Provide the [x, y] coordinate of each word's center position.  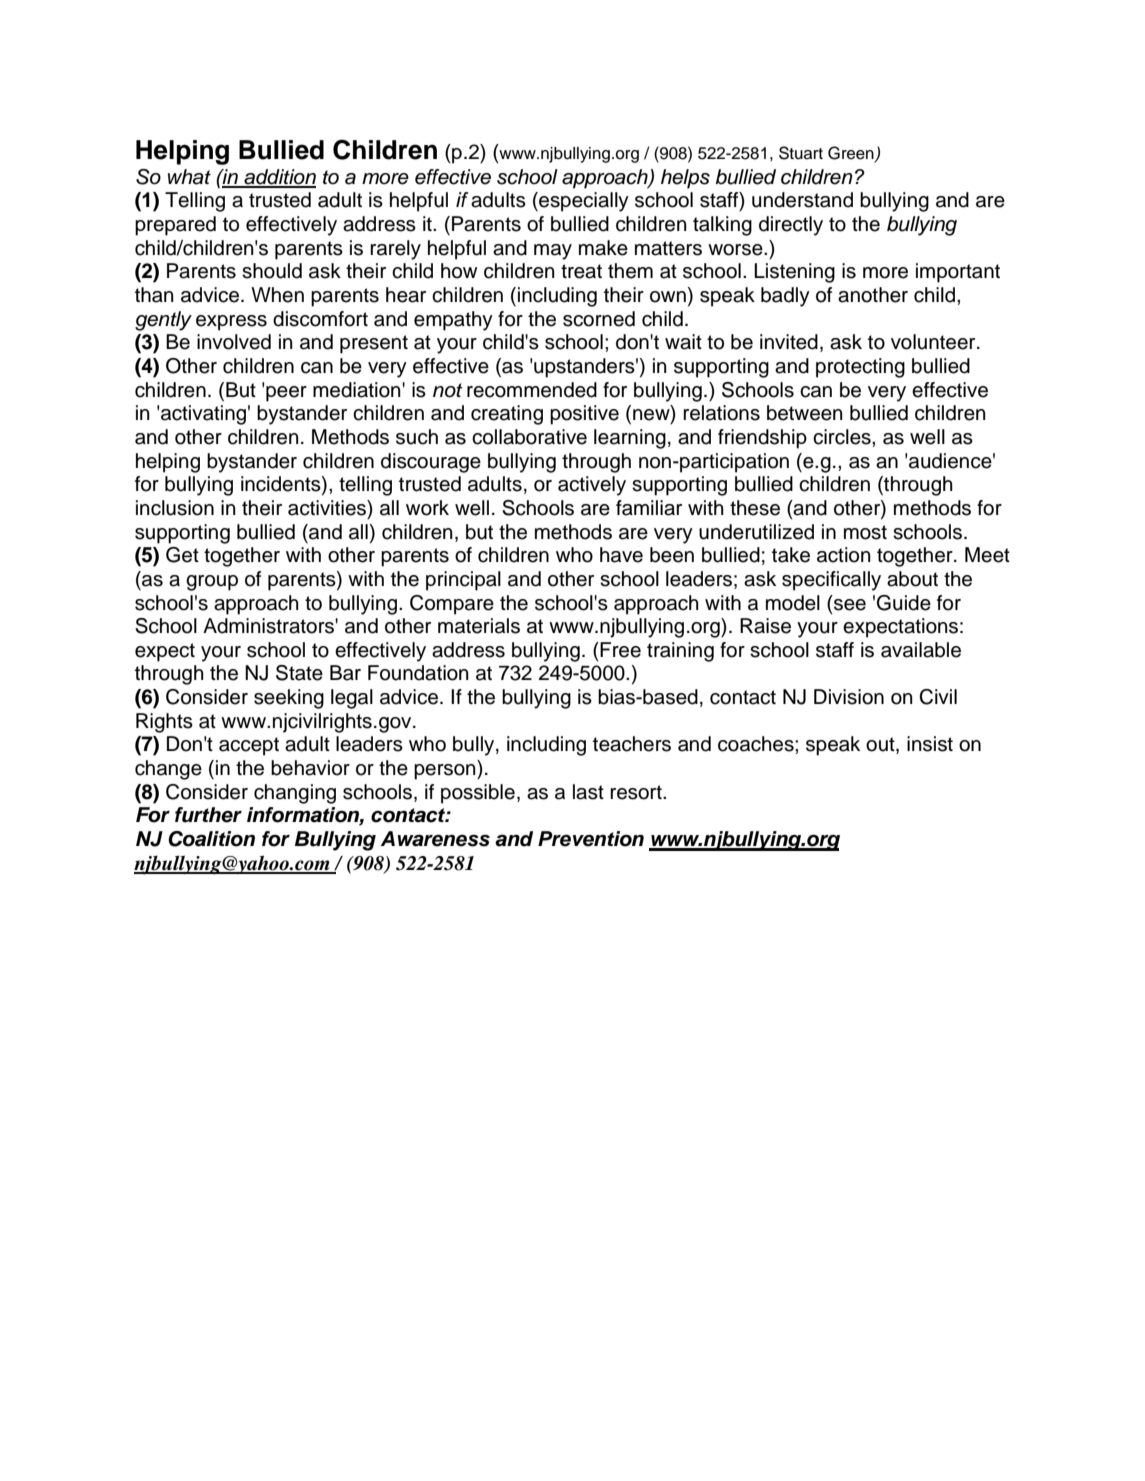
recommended [532, 390]
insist [930, 744]
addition [279, 178]
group [212, 583]
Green [852, 154]
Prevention [591, 839]
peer [286, 394]
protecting [860, 368]
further [208, 815]
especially [583, 202]
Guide [904, 603]
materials [479, 626]
